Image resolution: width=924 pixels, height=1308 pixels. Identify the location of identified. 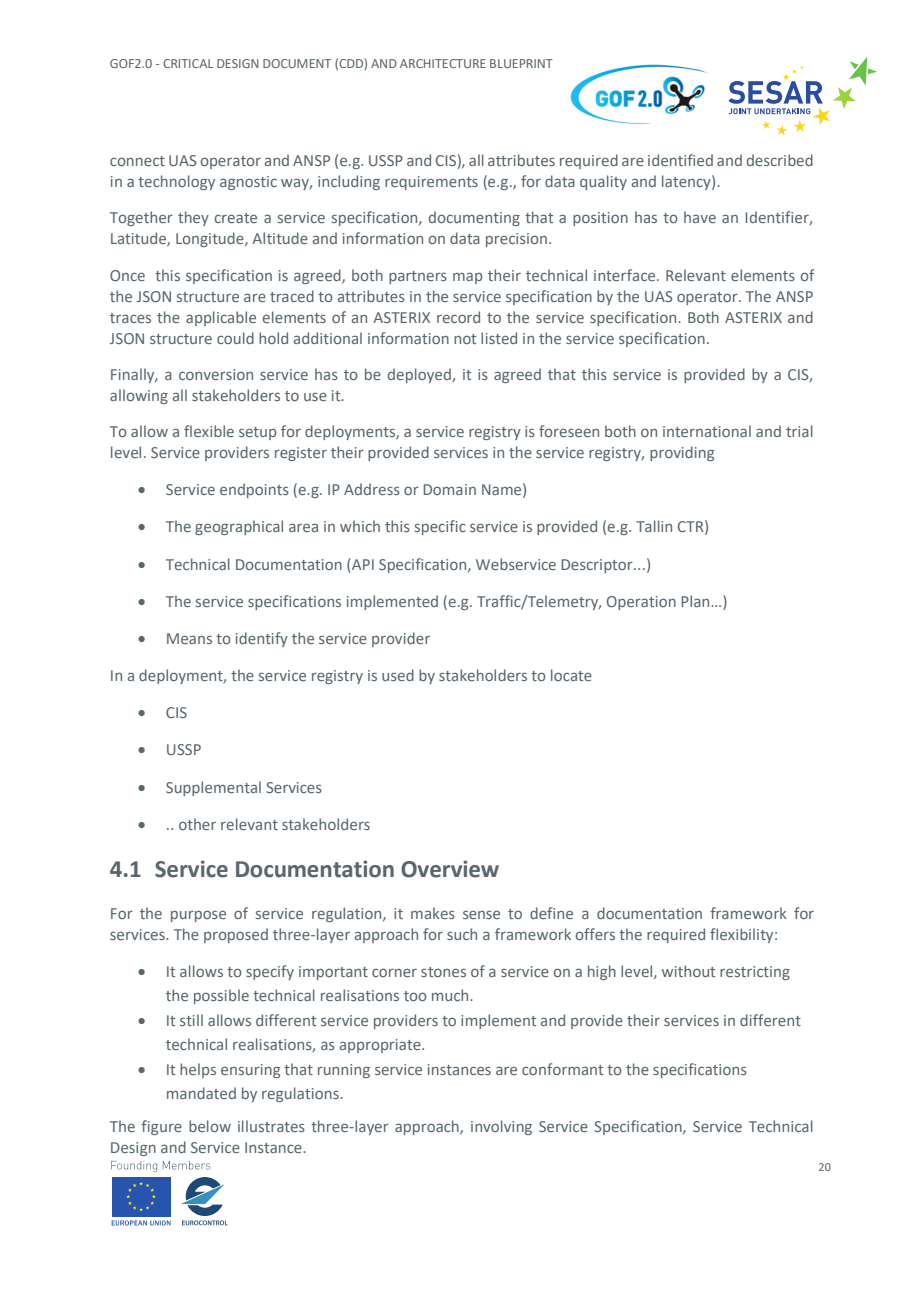
(680, 160).
